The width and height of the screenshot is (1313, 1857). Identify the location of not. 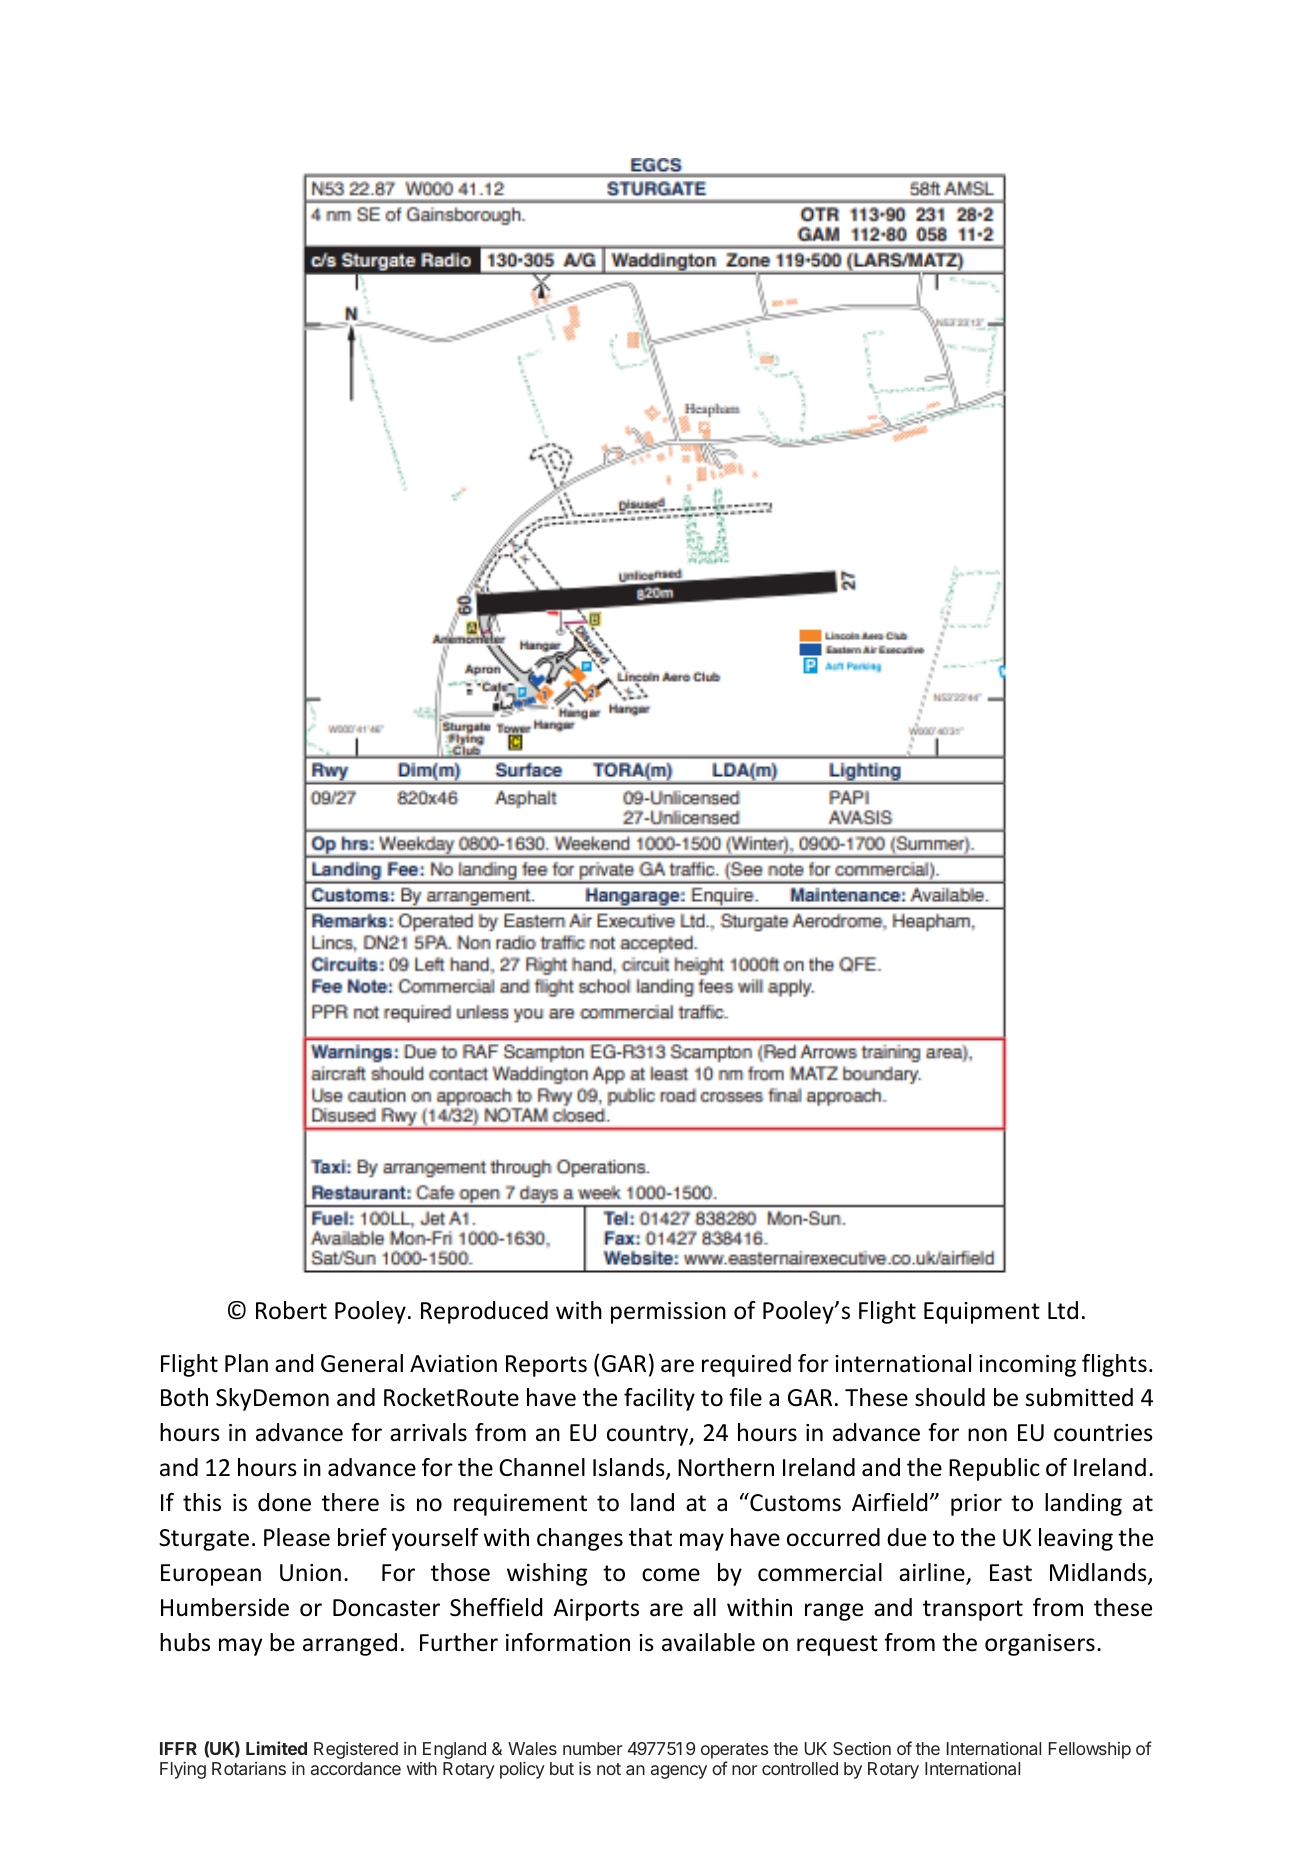
(609, 1769).
